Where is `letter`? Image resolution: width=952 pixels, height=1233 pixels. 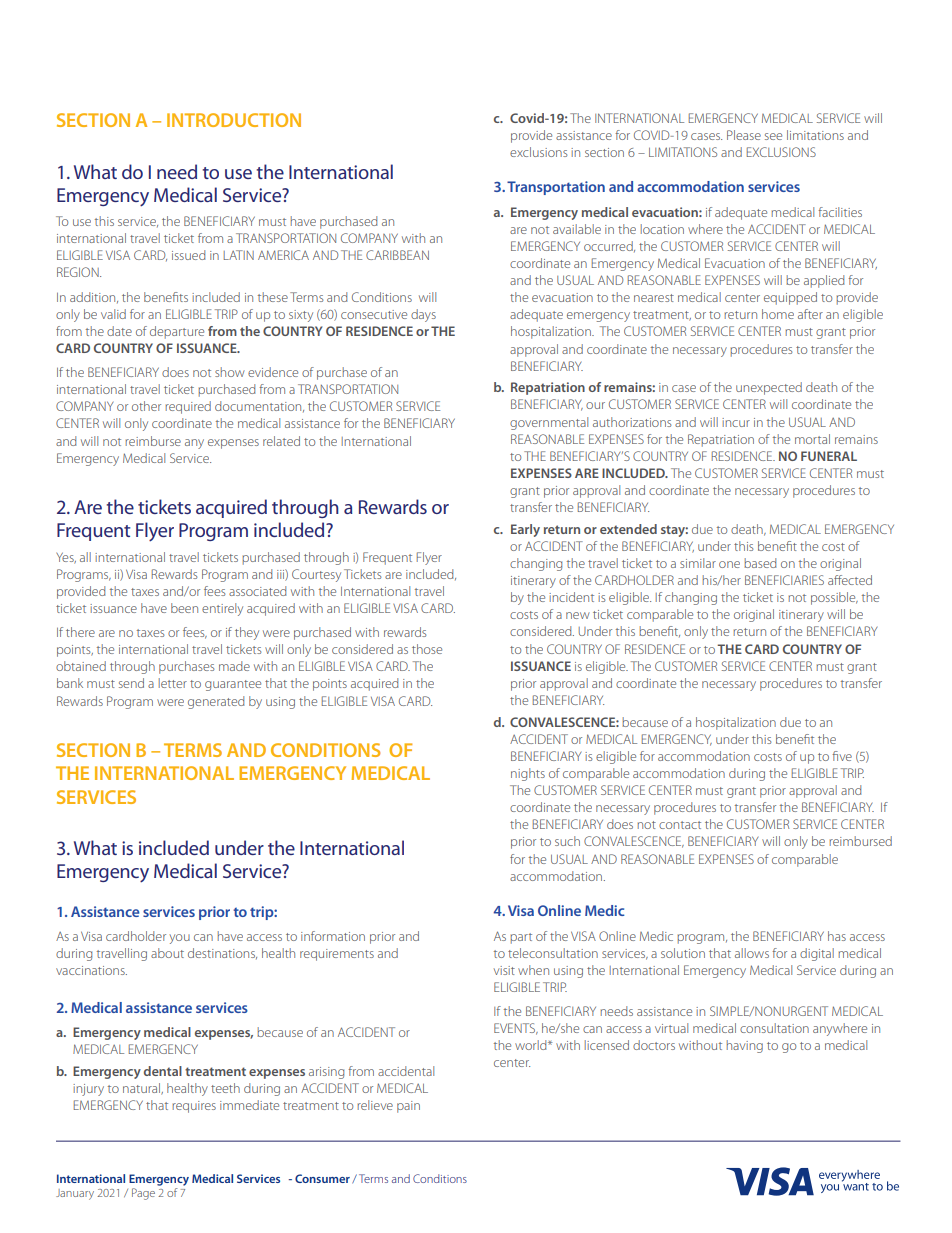 letter is located at coordinates (173, 683).
